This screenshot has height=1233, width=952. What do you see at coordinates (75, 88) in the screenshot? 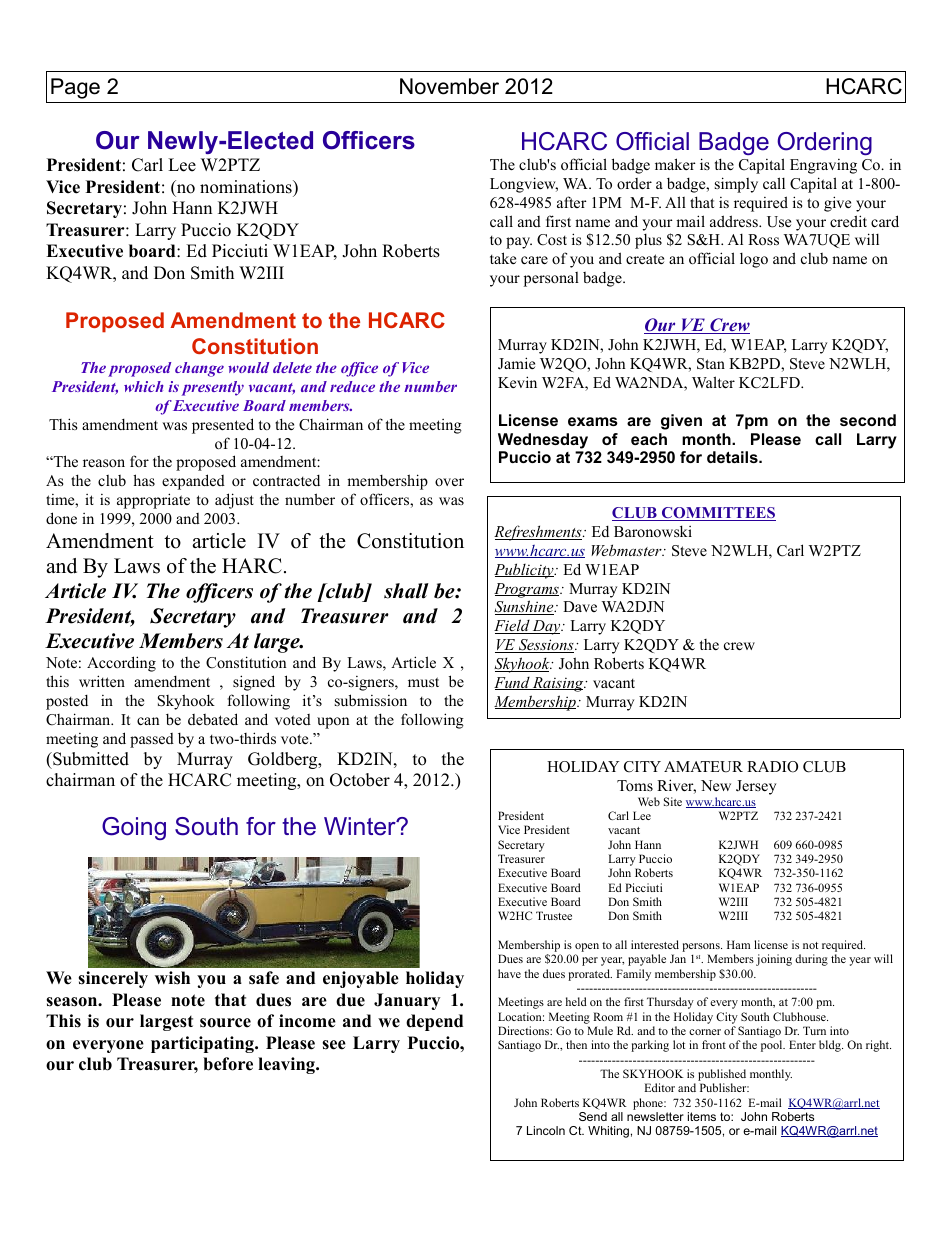
I see `Page` at bounding box center [75, 88].
